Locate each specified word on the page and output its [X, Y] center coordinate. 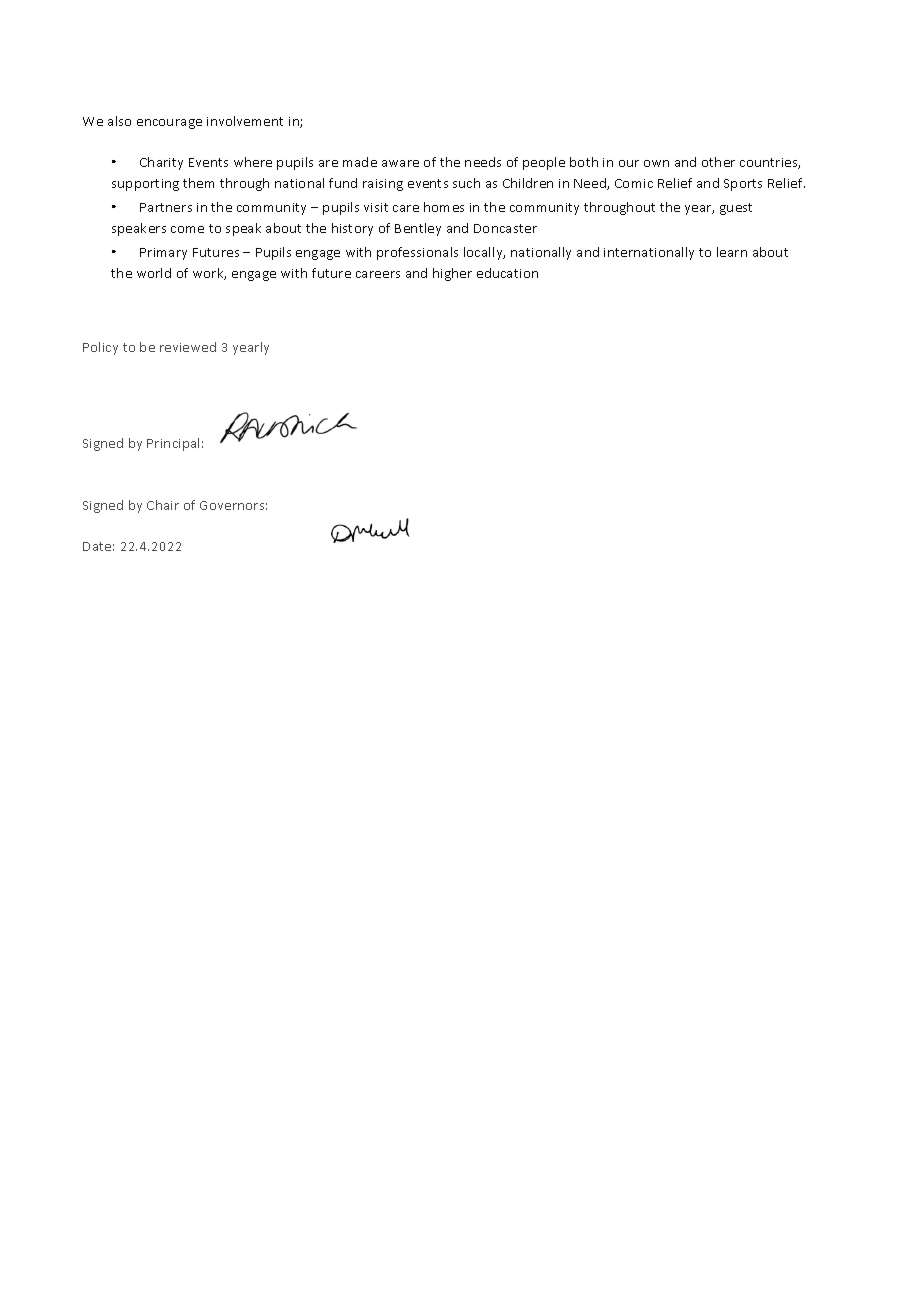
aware [400, 163]
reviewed [188, 347]
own [656, 163]
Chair [163, 505]
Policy [100, 348]
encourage [169, 124]
